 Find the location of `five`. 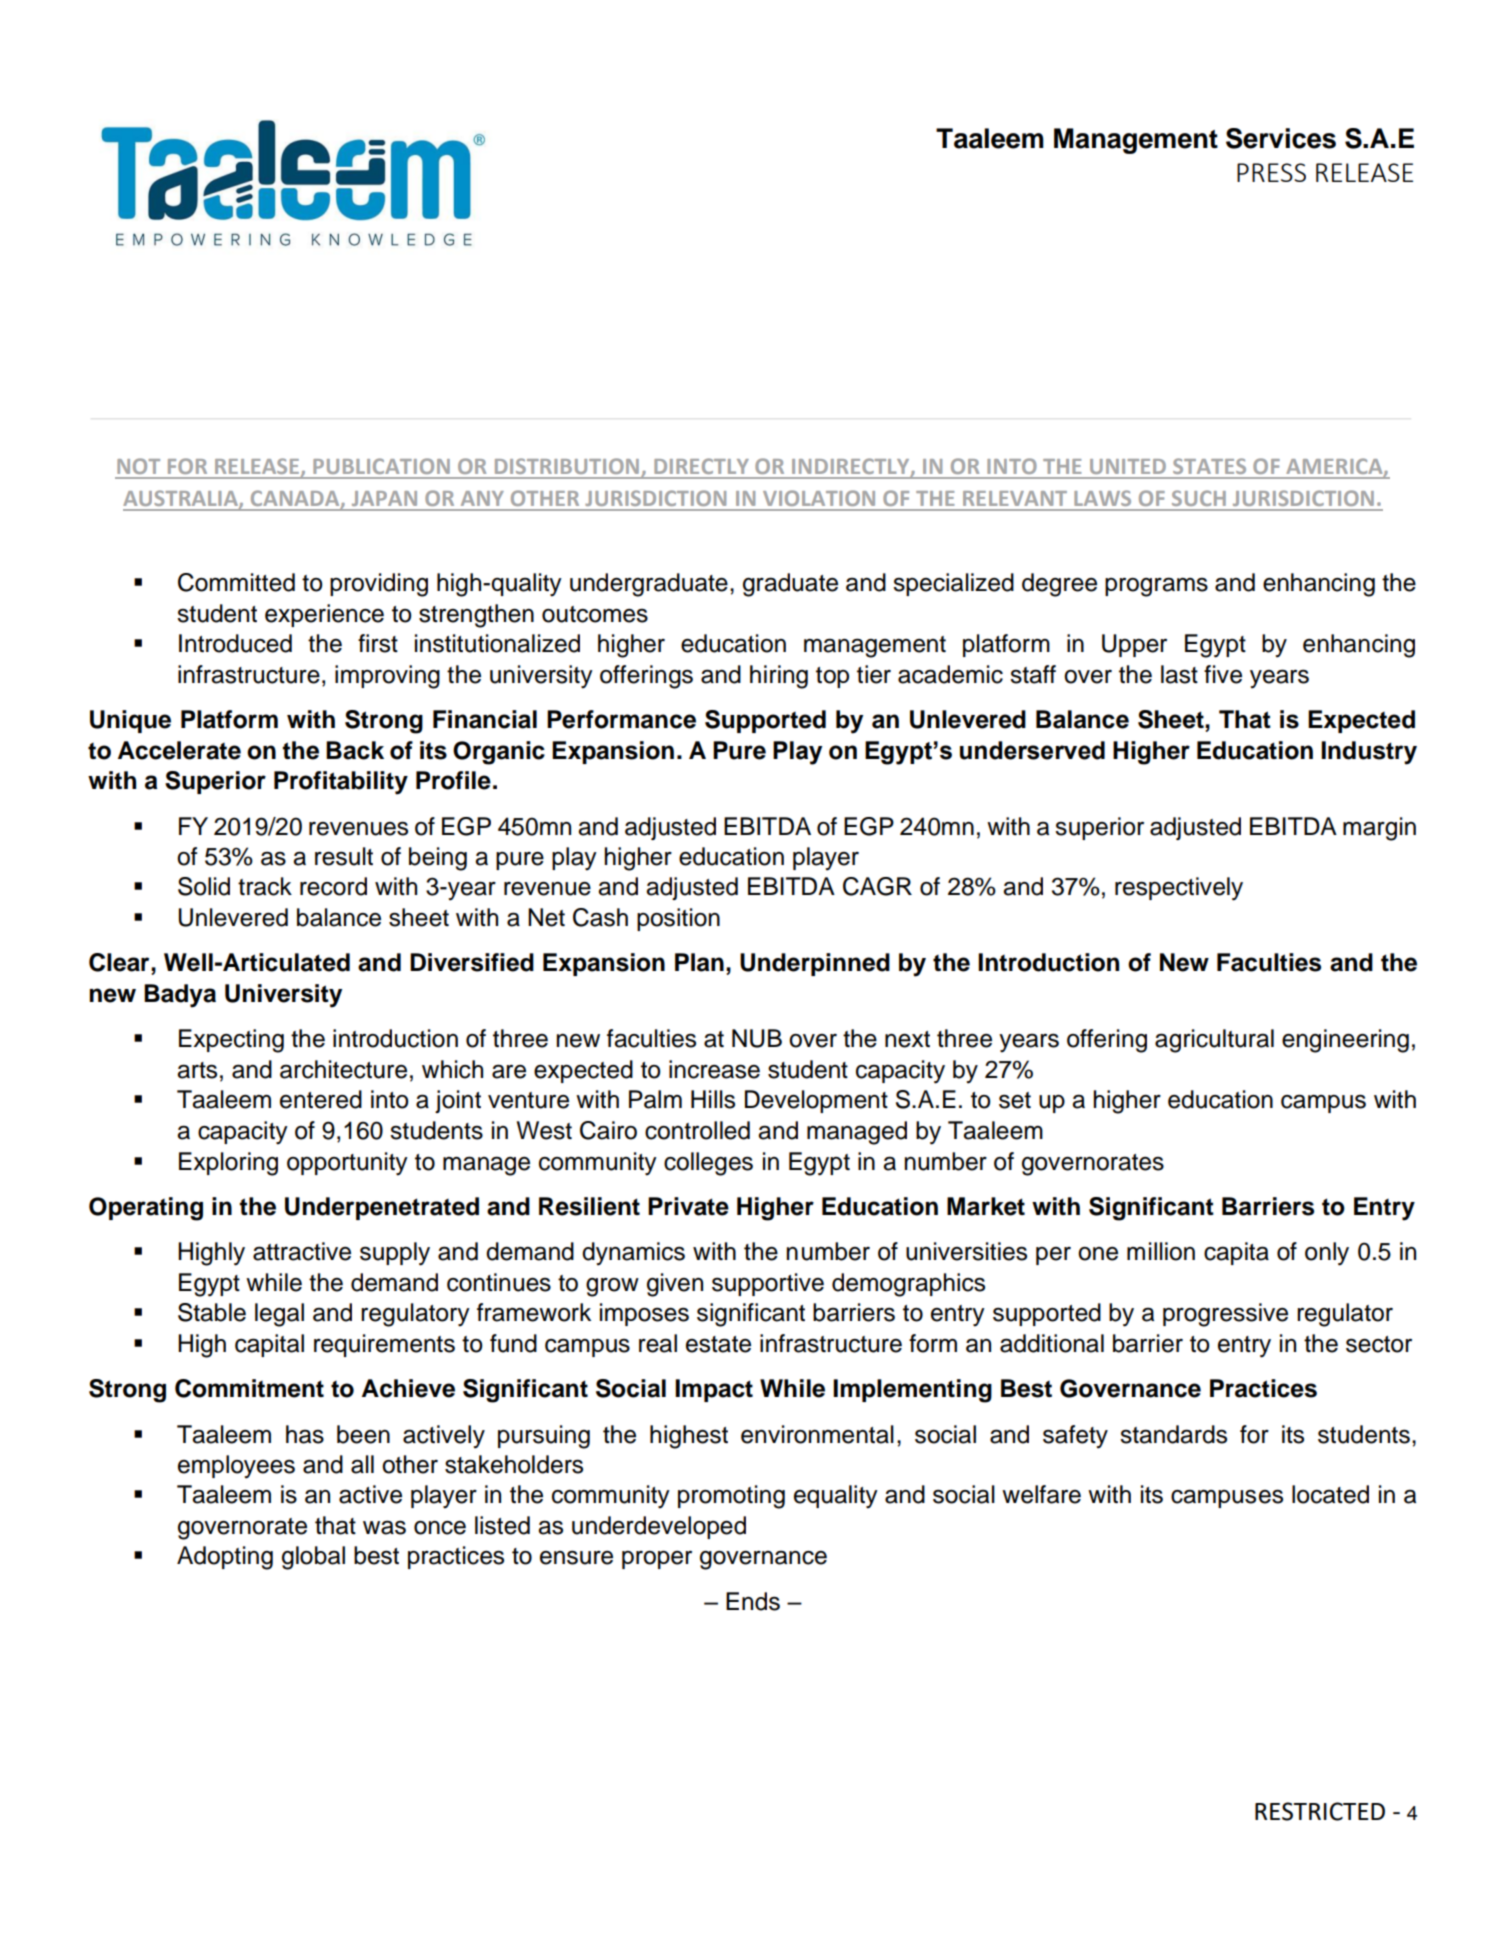

five is located at coordinates (1223, 674).
